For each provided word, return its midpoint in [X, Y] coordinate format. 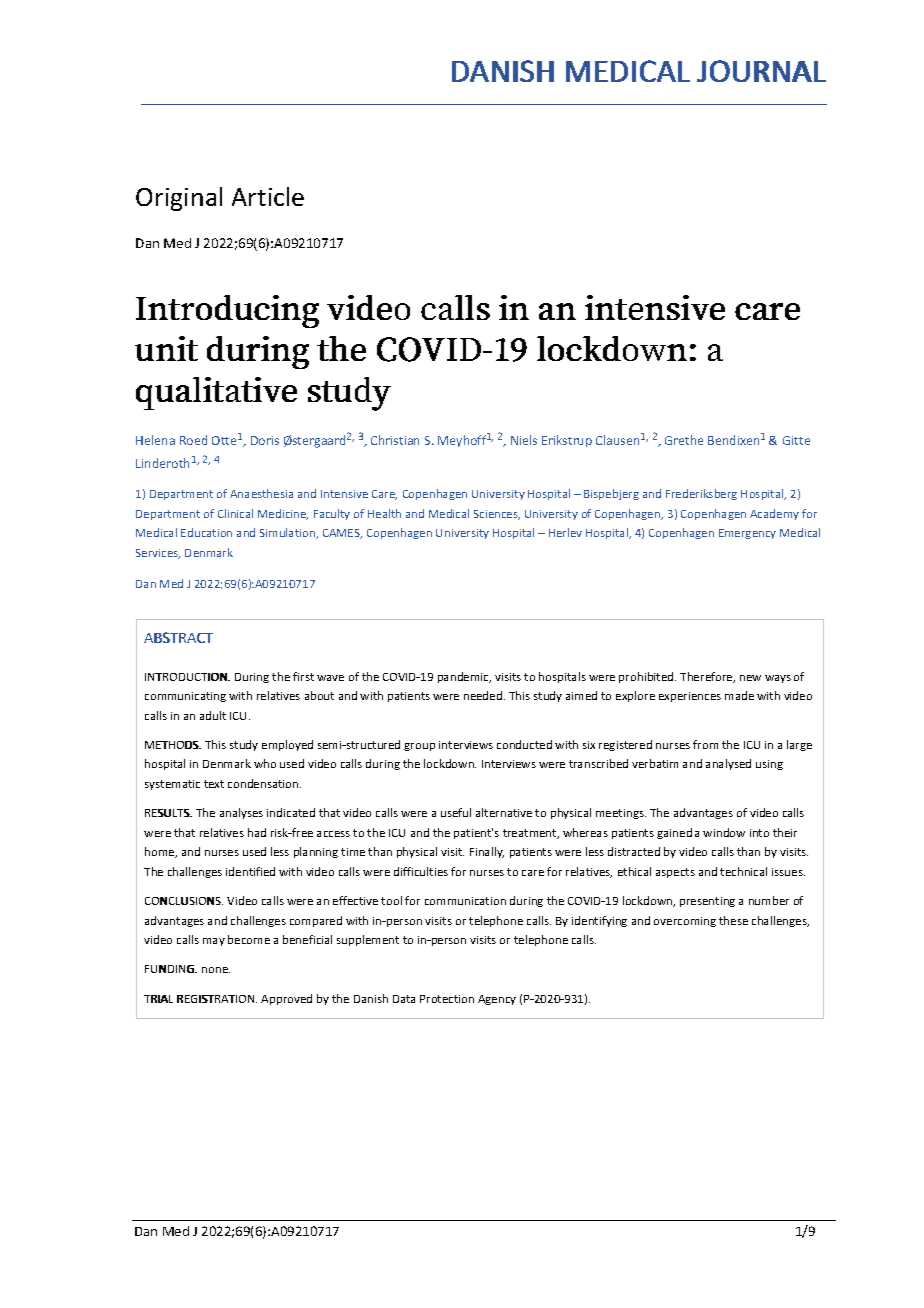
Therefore [707, 677]
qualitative [216, 393]
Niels [524, 440]
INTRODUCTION [187, 677]
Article [268, 196]
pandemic [464, 677]
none [216, 970]
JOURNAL [761, 71]
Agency [497, 1000]
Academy [774, 514]
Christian [395, 440]
